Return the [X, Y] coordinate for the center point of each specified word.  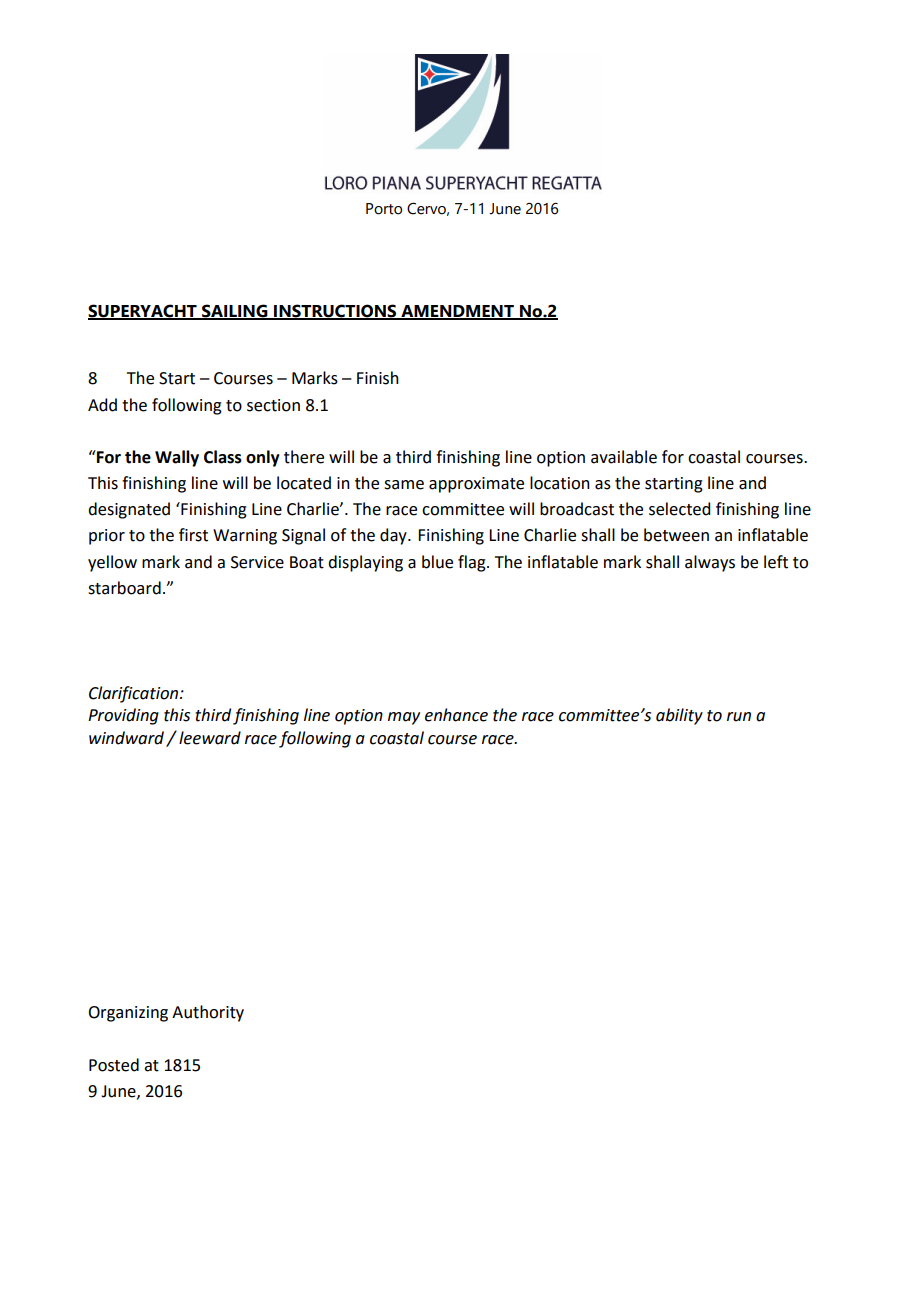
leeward [210, 738]
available [624, 457]
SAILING [235, 312]
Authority [208, 1013]
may [404, 718]
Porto [384, 209]
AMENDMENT [457, 312]
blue [437, 562]
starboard [124, 588]
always [710, 563]
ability [679, 716]
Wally [177, 458]
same [404, 485]
